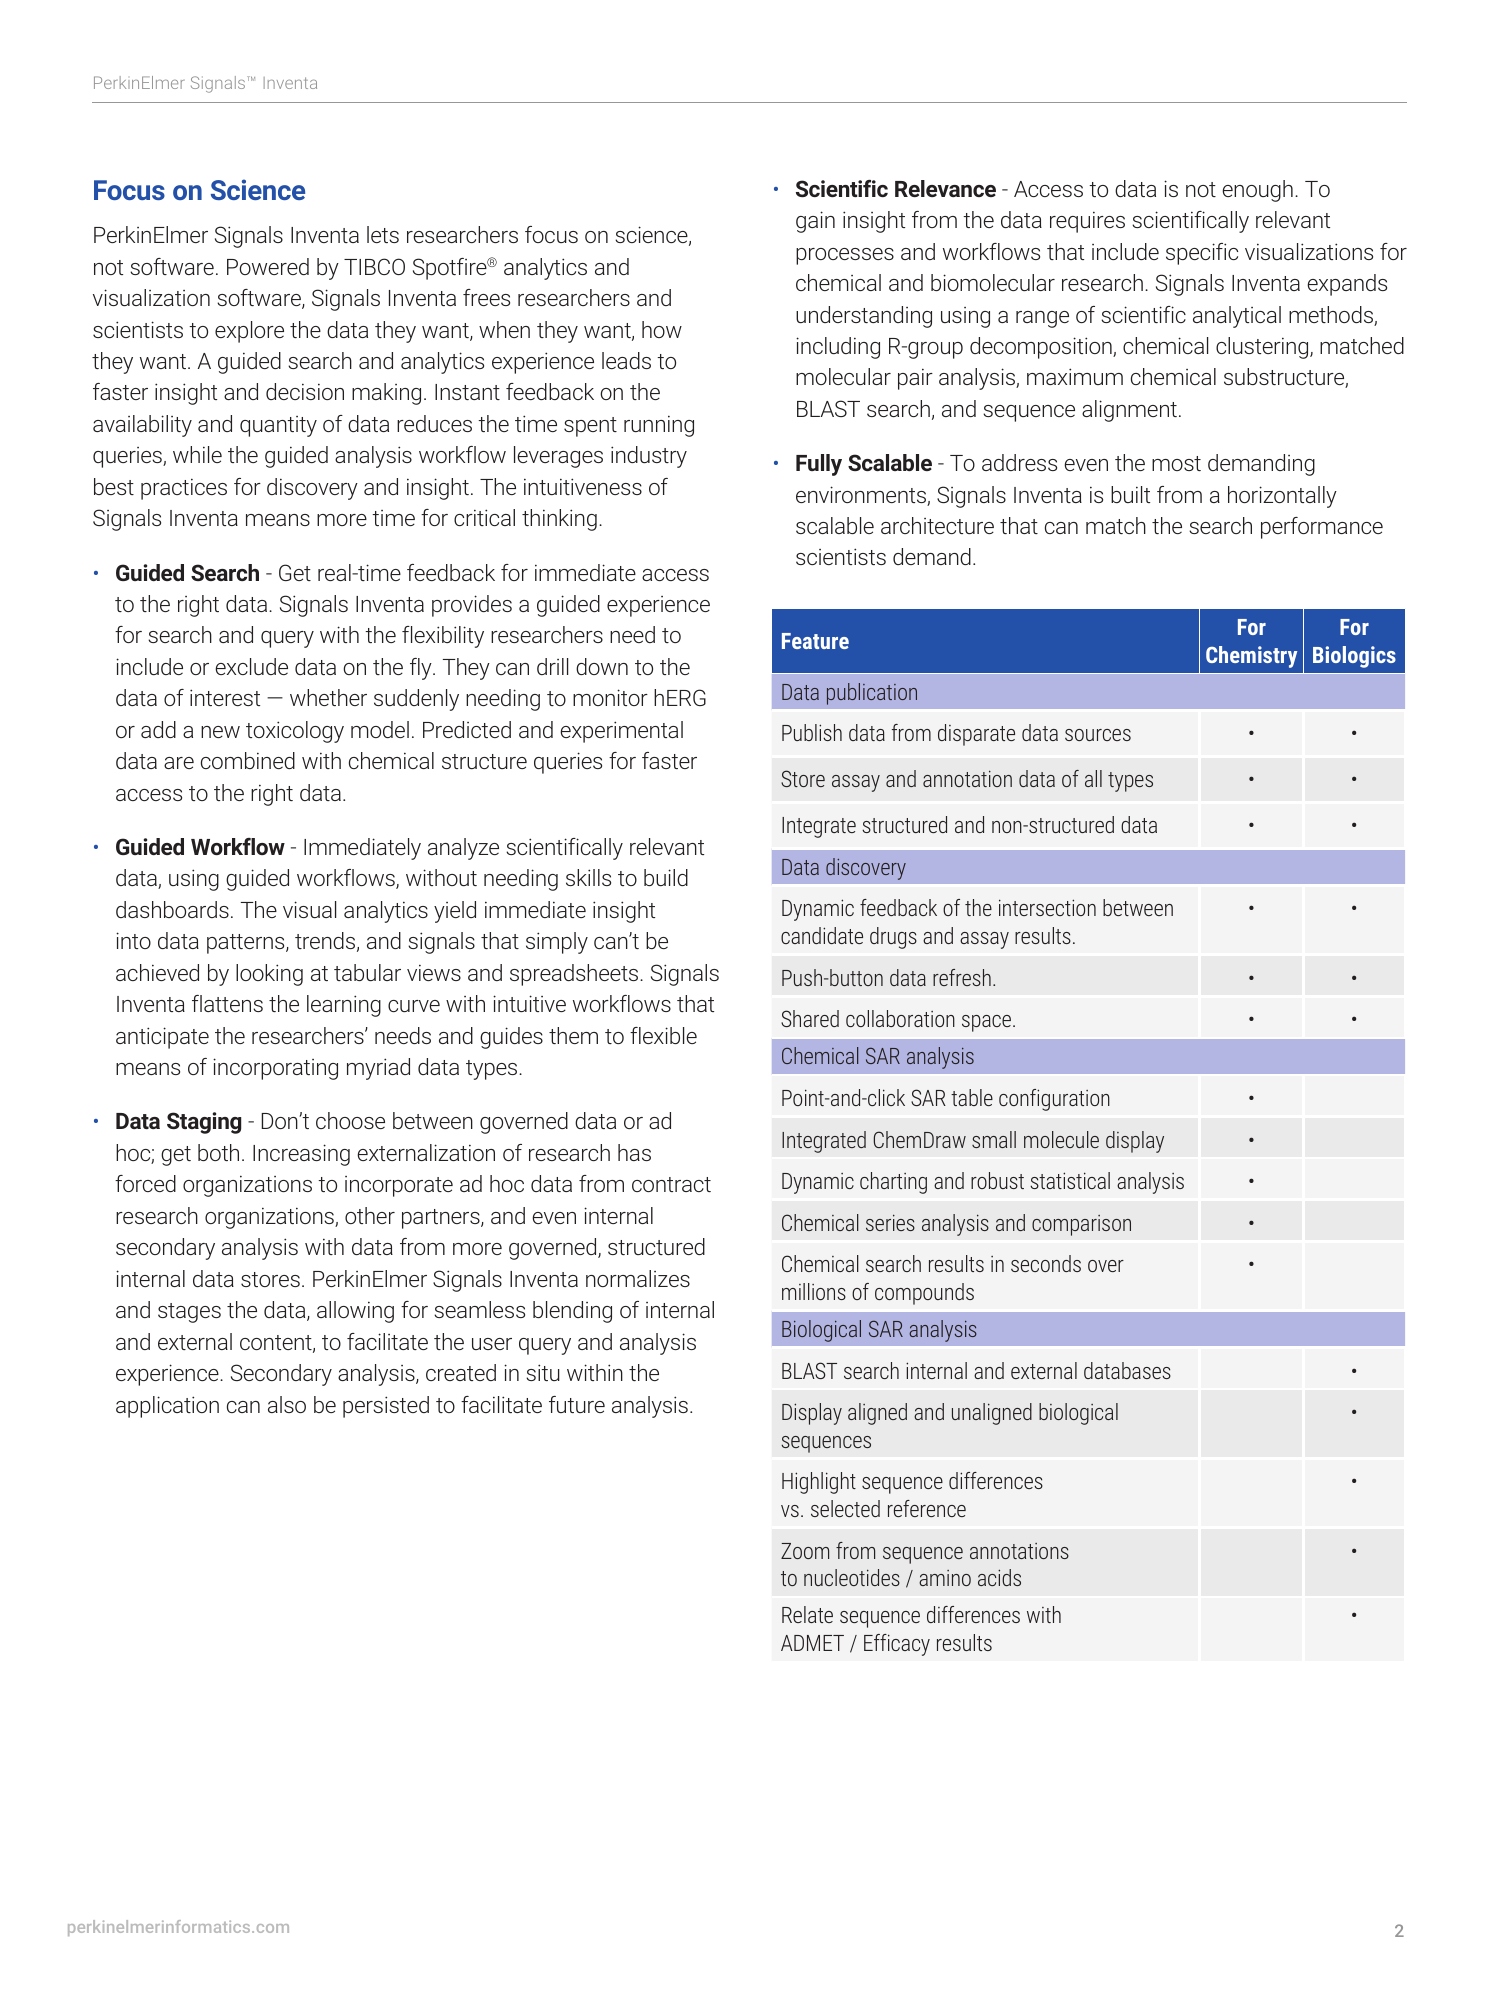  What do you see at coordinates (251, 666) in the screenshot?
I see `exclude` at bounding box center [251, 666].
